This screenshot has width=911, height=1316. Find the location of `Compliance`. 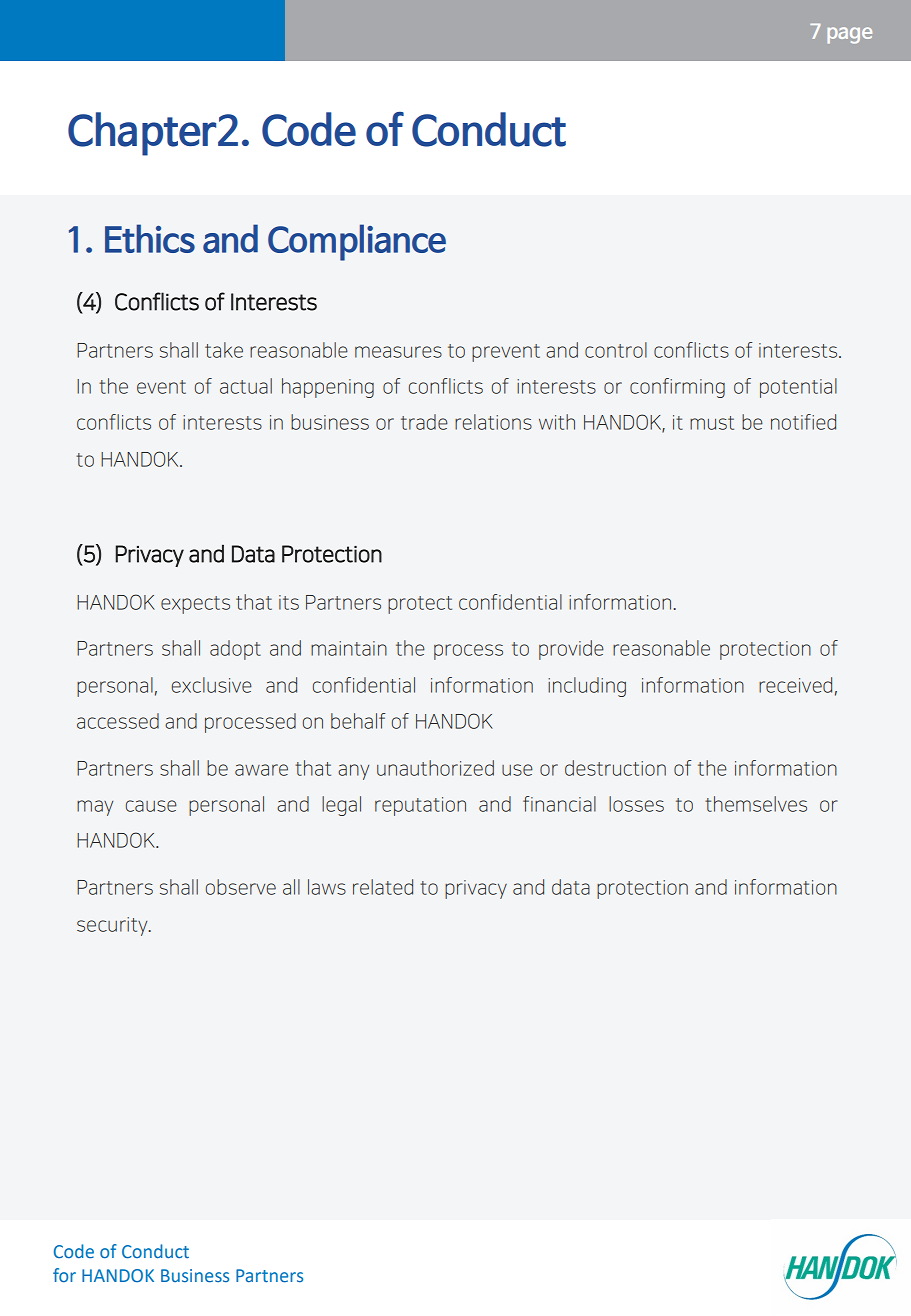

Compliance is located at coordinates (357, 242).
